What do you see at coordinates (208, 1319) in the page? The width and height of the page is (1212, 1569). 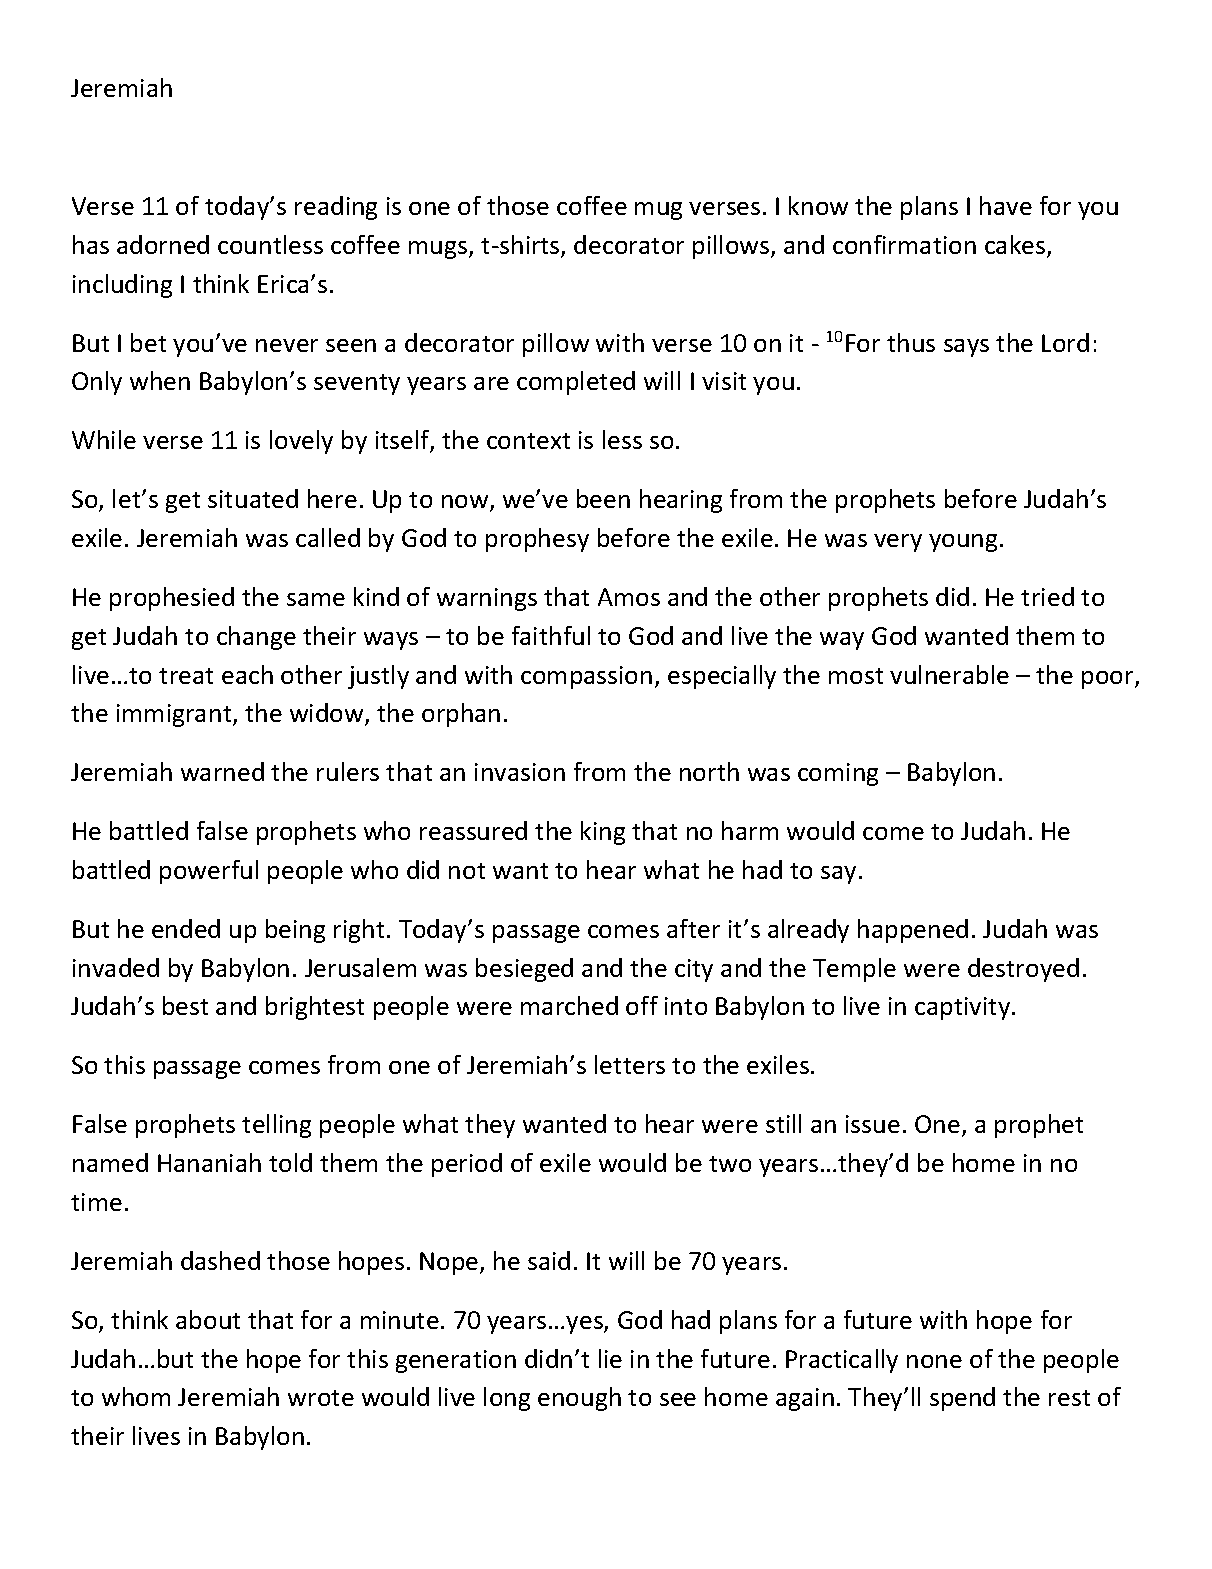 I see `about` at bounding box center [208, 1319].
